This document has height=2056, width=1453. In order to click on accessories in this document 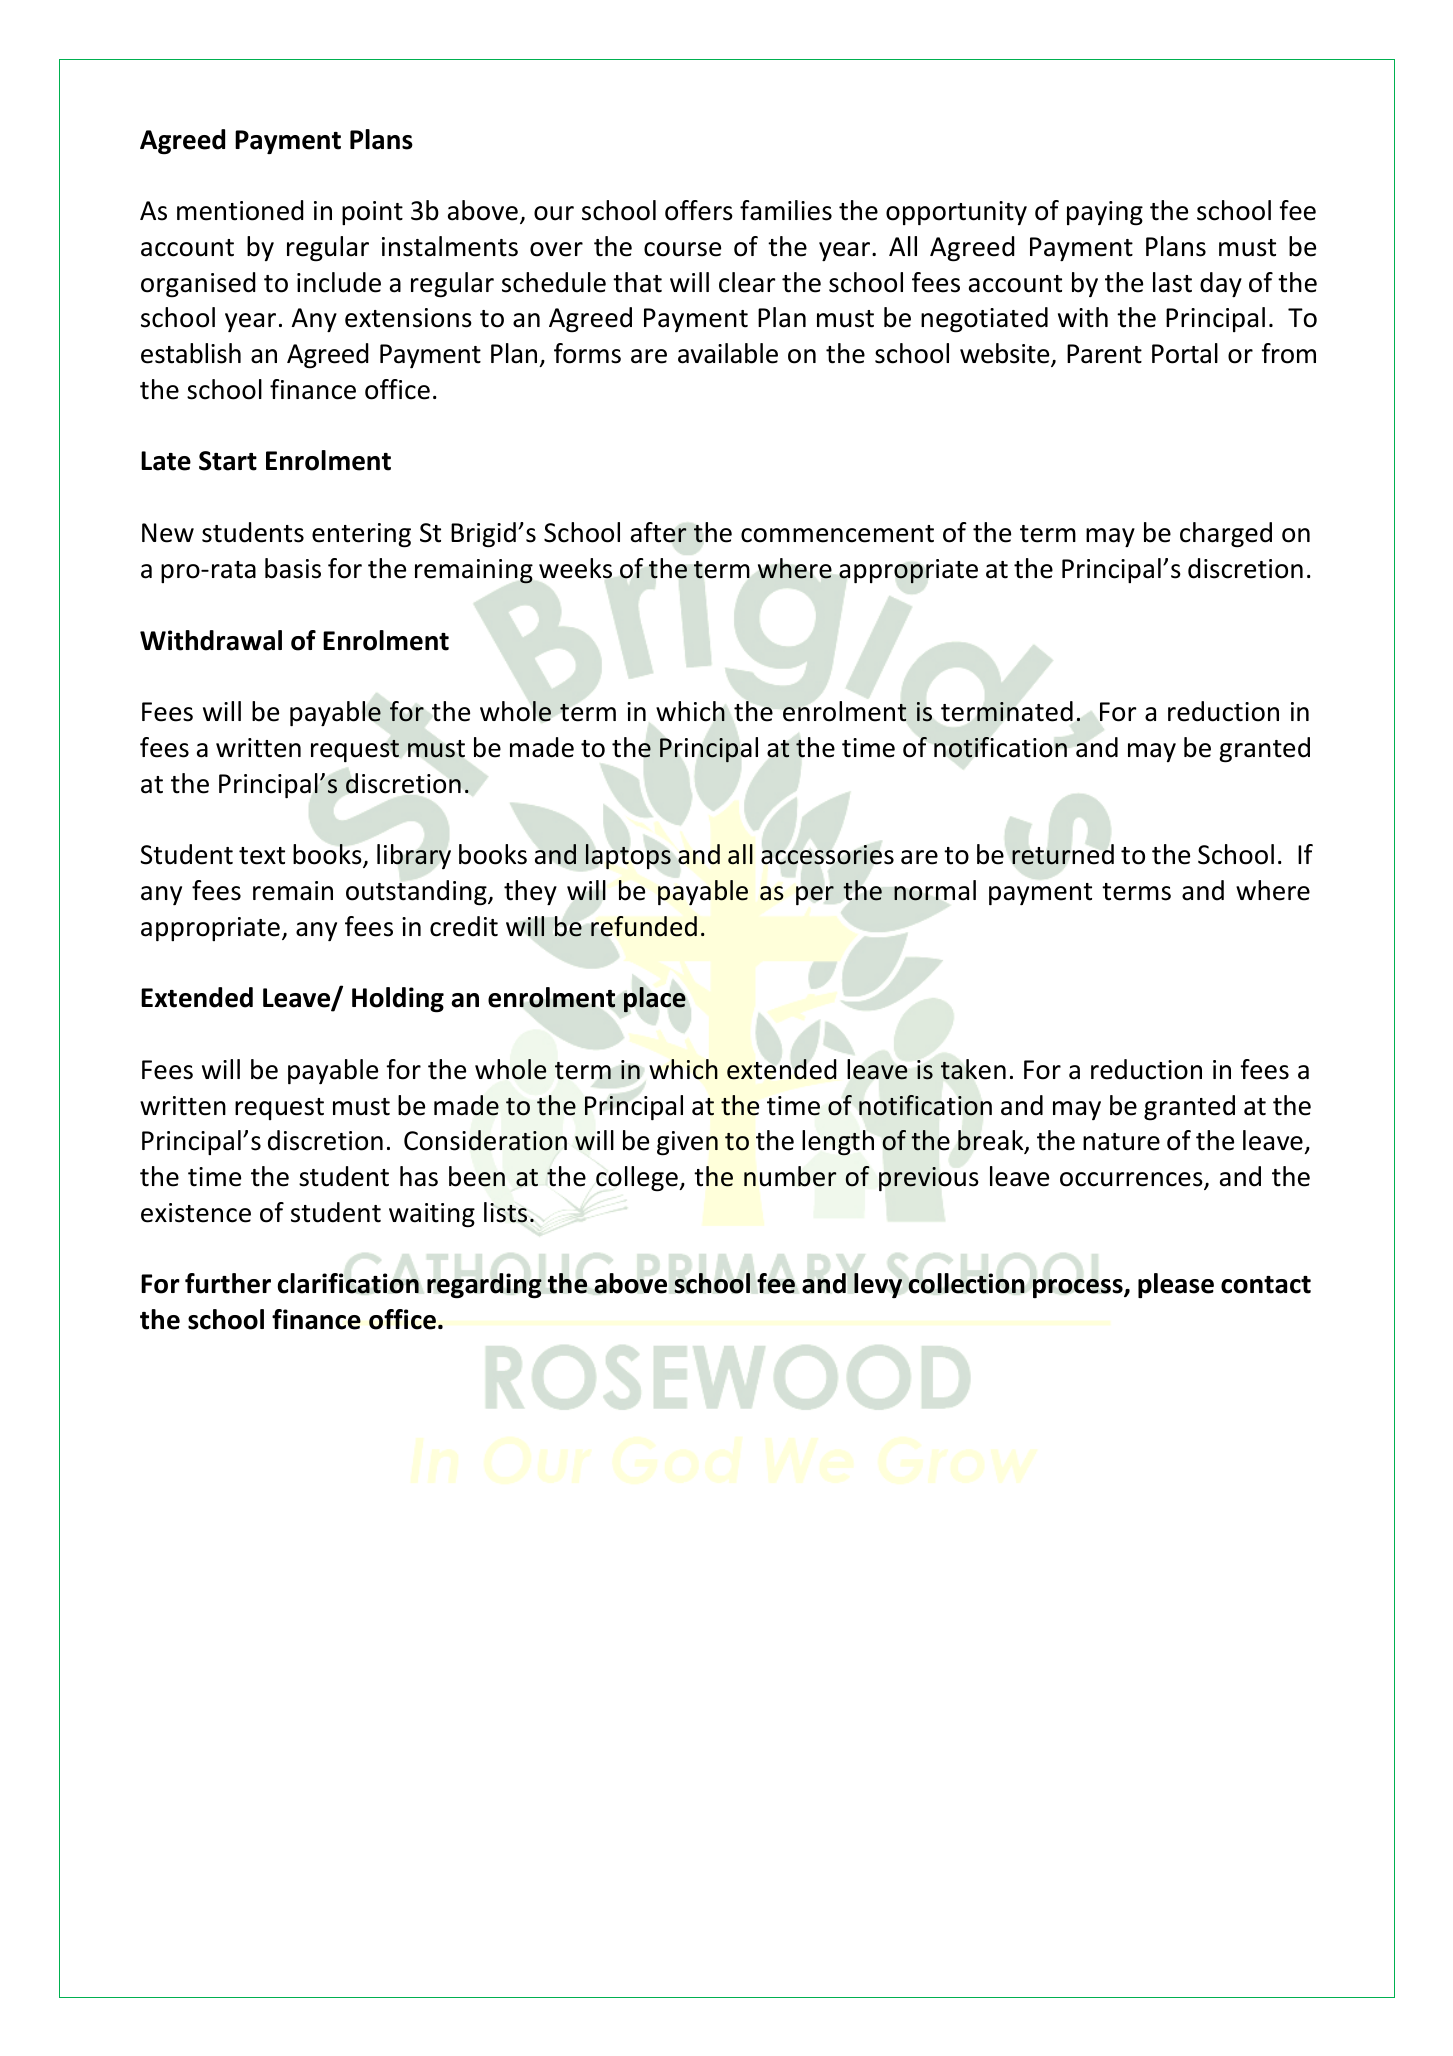, I will do `click(827, 855)`.
